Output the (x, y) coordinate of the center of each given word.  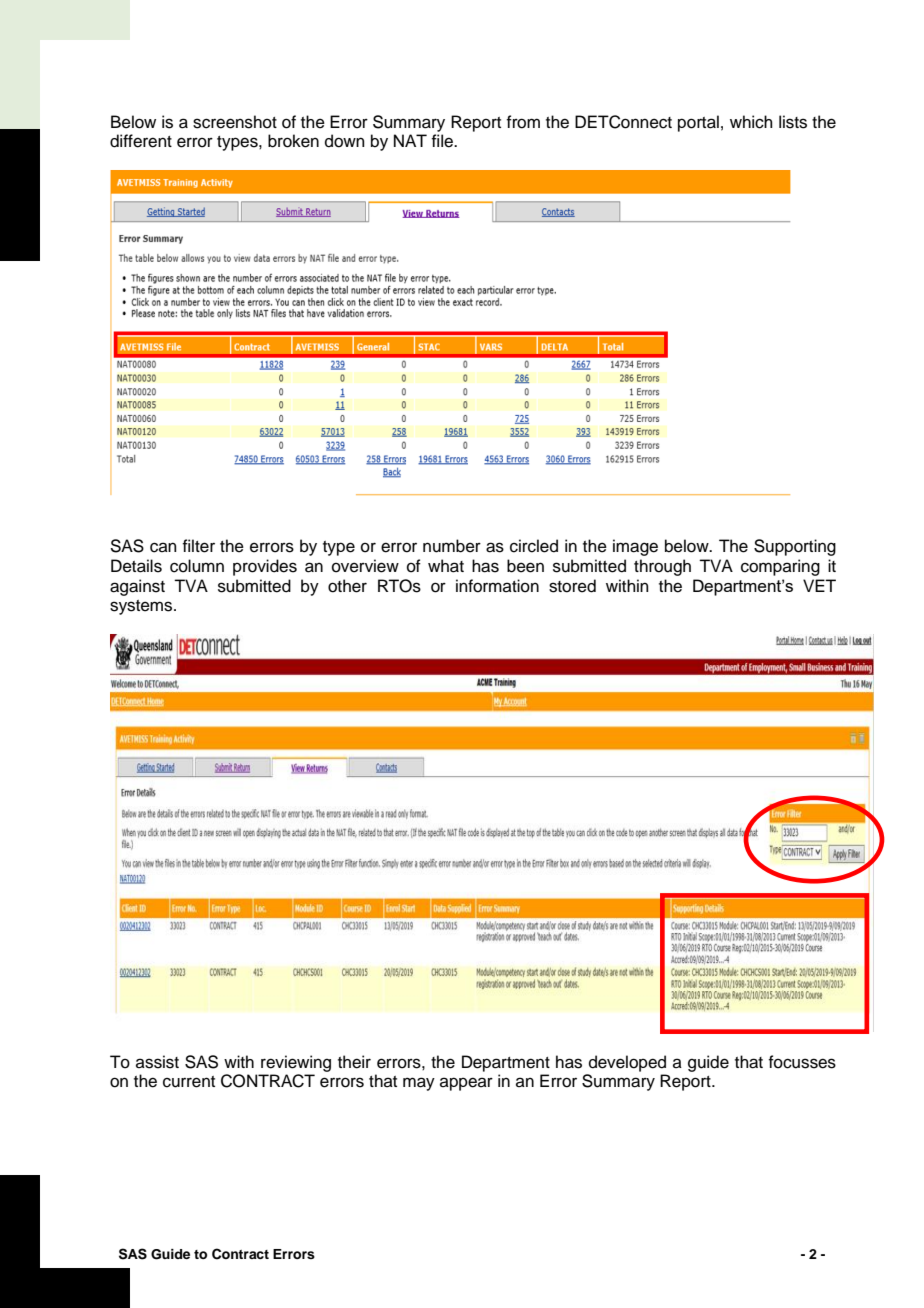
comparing (780, 567)
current (189, 1082)
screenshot (235, 122)
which (751, 122)
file (443, 141)
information (497, 586)
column (197, 566)
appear (466, 1084)
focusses (802, 1062)
